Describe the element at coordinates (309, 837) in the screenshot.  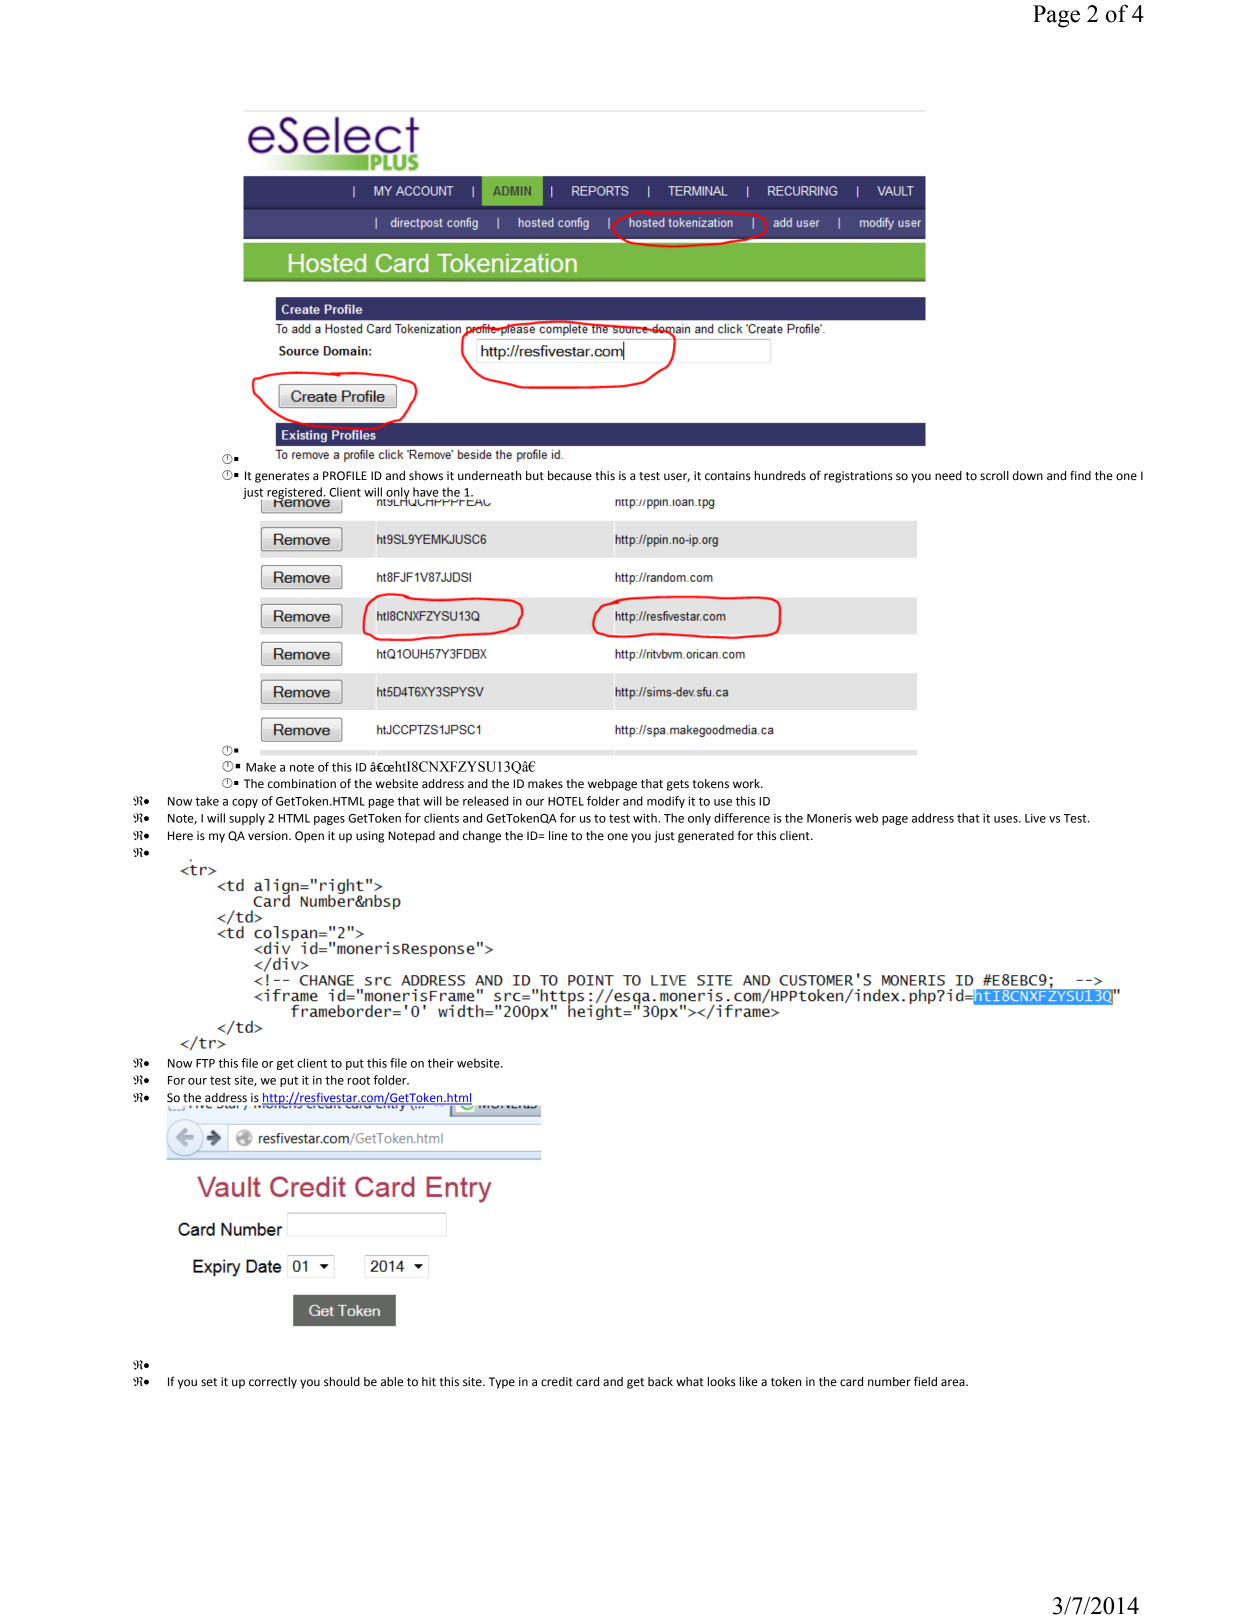
I see `Open` at that location.
